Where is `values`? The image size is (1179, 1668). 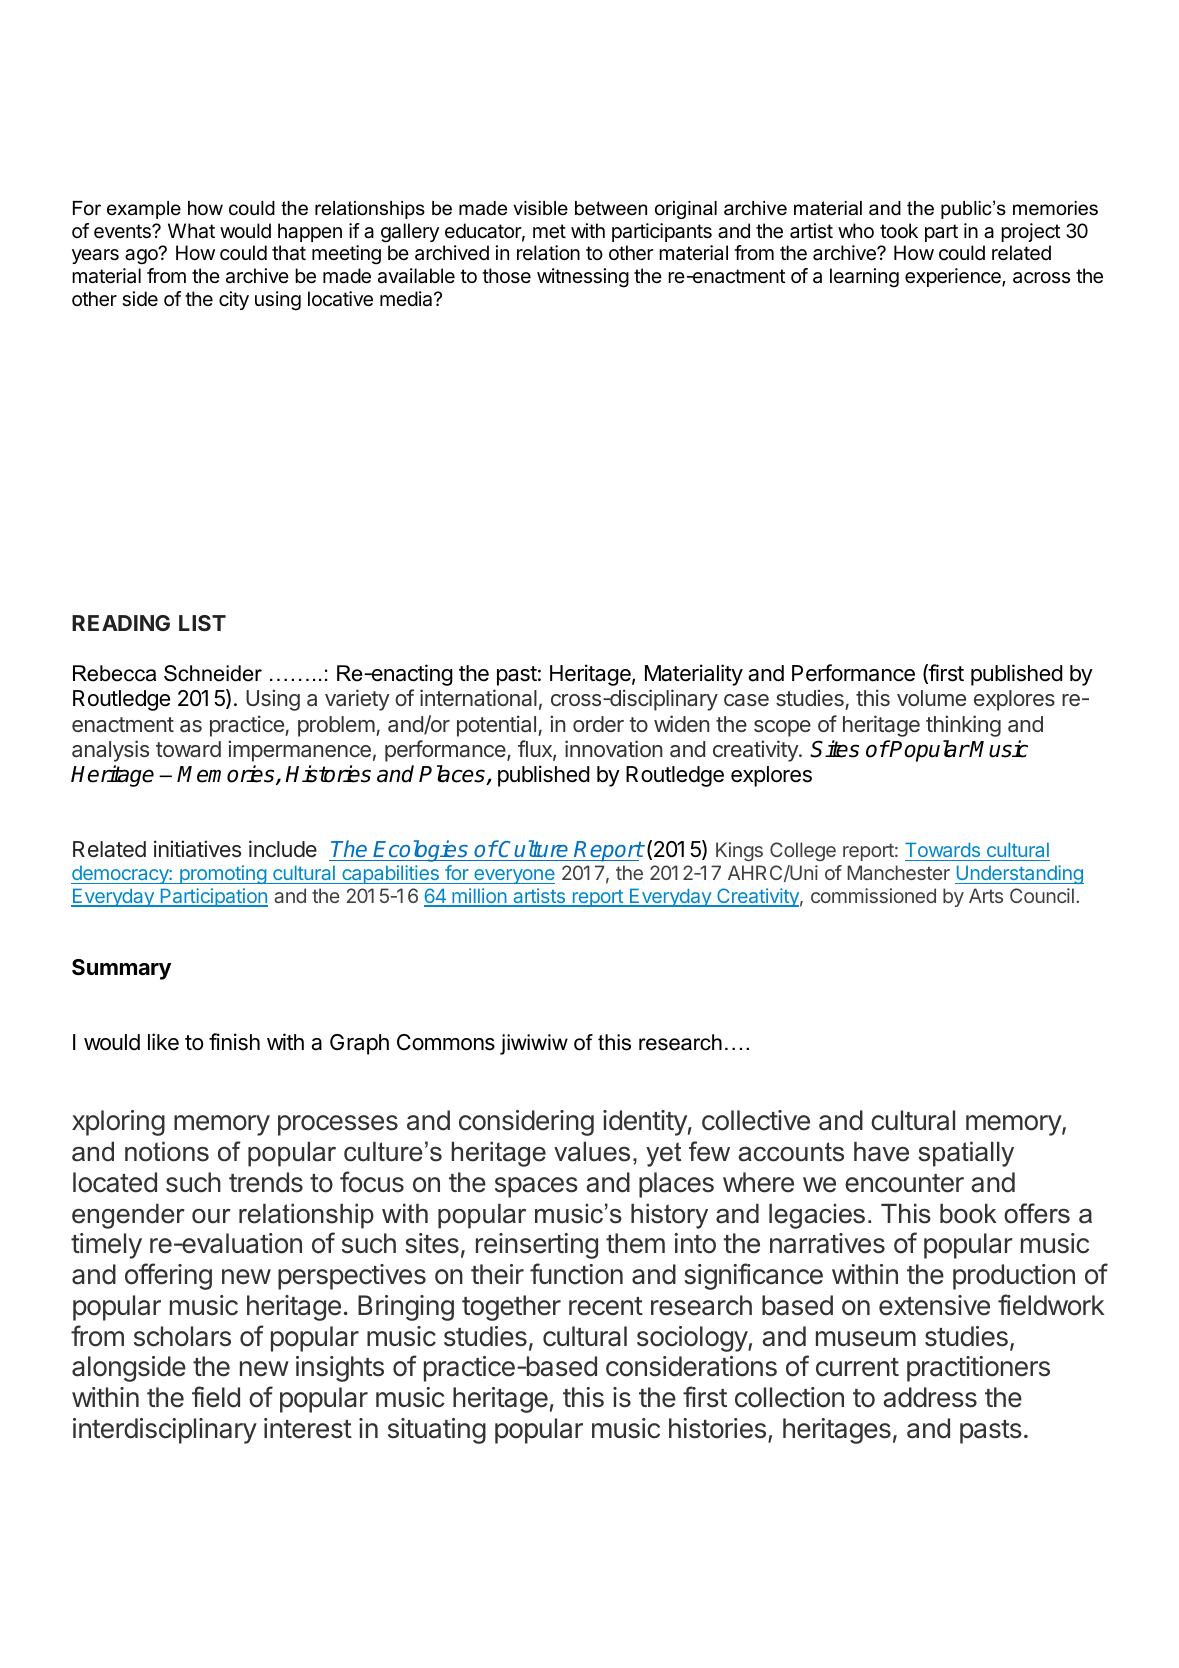 values is located at coordinates (592, 1152).
